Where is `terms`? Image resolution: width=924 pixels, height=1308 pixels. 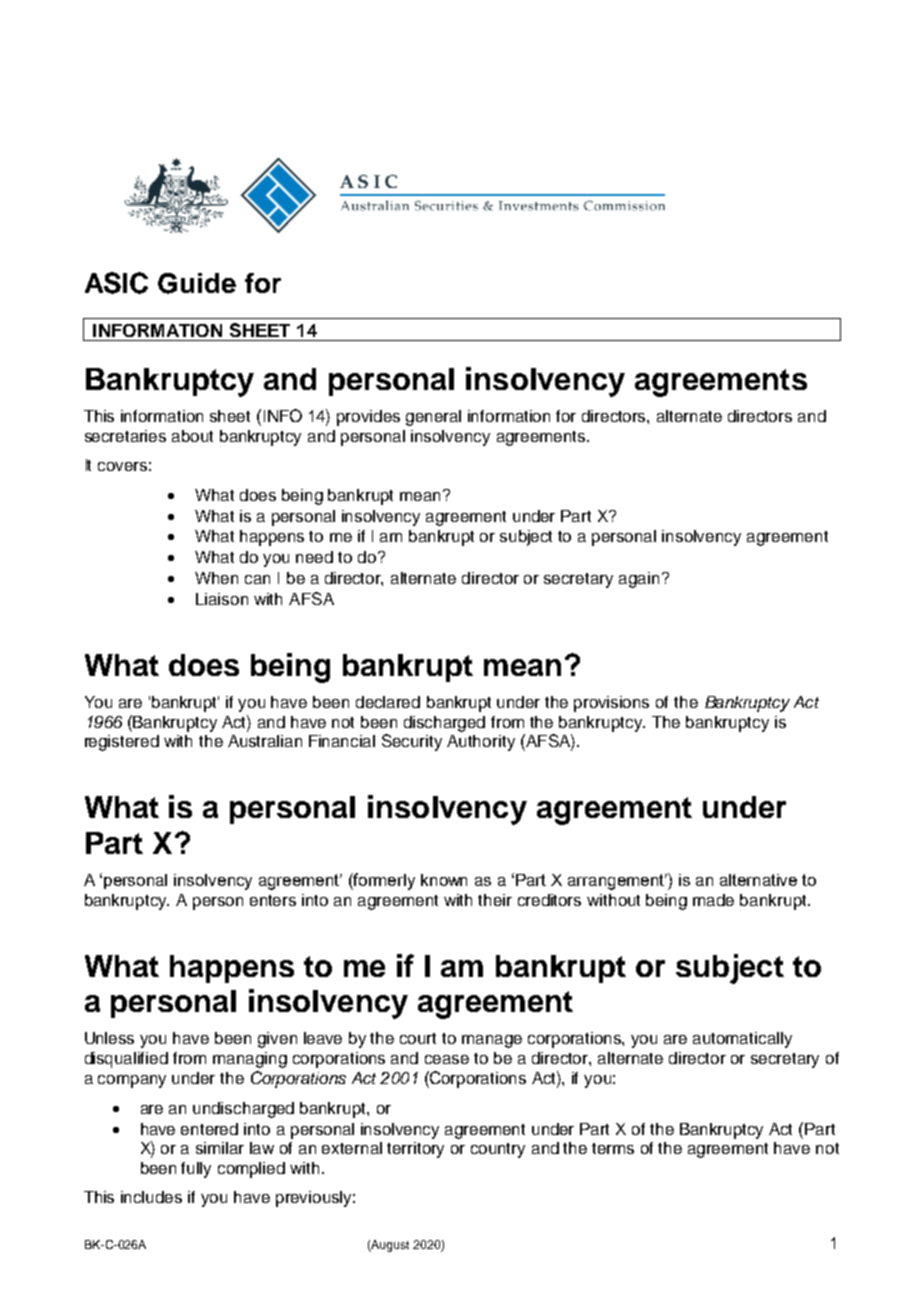 terms is located at coordinates (613, 1148).
